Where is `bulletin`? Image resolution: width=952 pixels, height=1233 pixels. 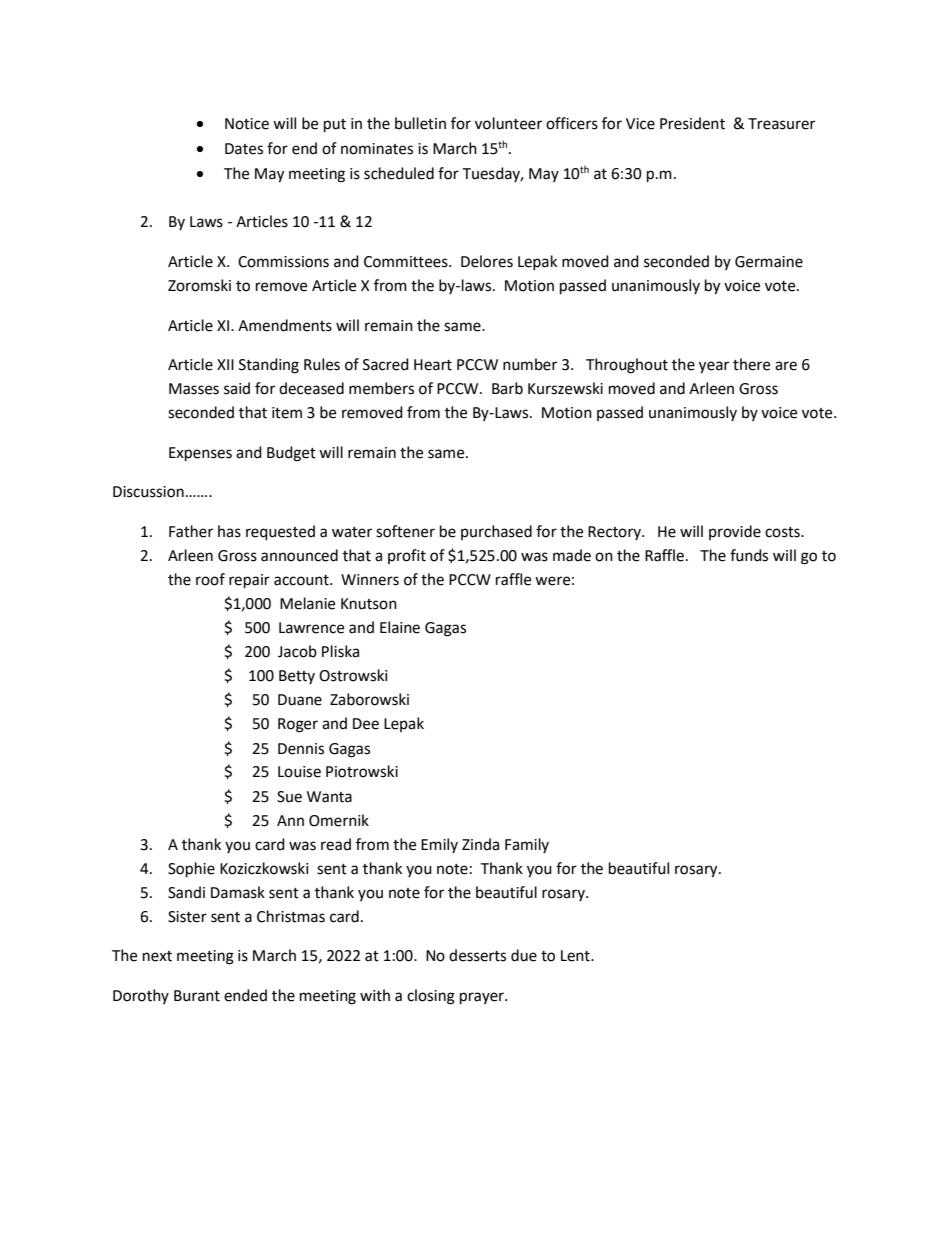 bulletin is located at coordinates (420, 123).
